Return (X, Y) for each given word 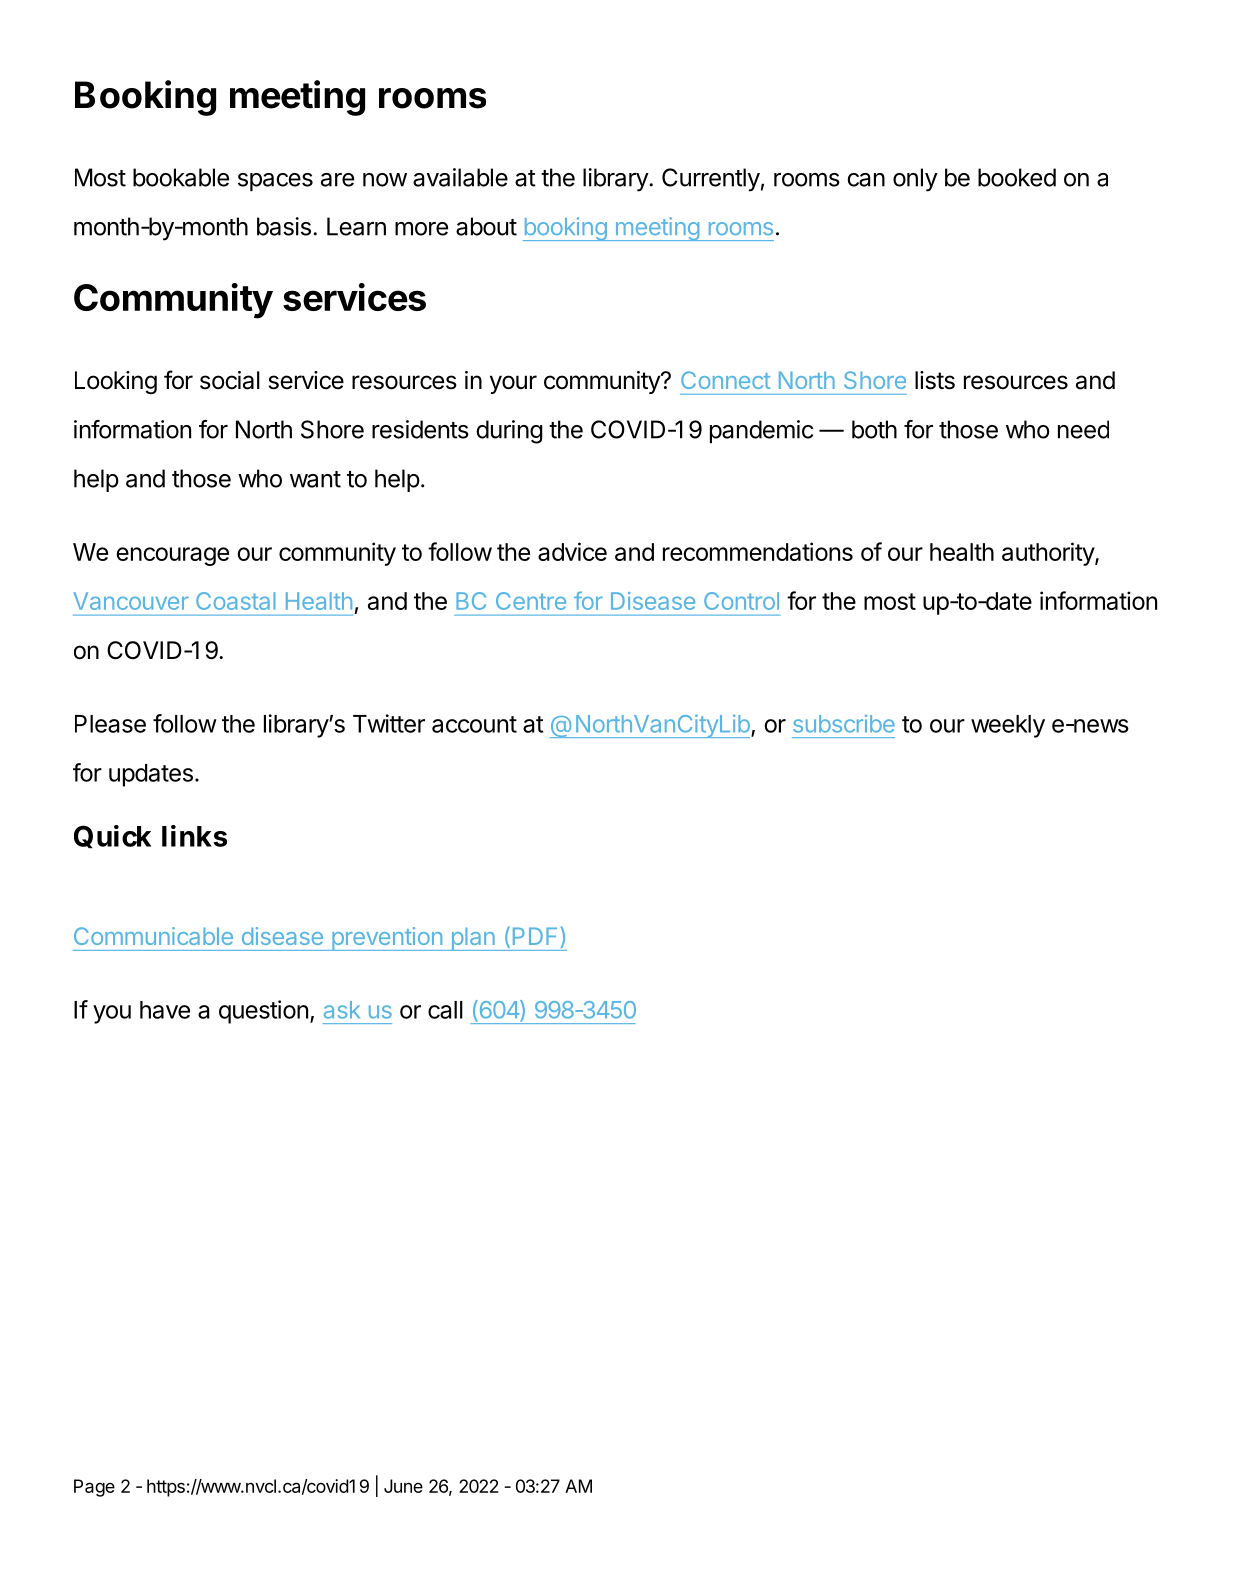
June (403, 1486)
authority (1049, 554)
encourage (172, 556)
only (915, 180)
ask (342, 1010)
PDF (535, 936)
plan (473, 939)
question (263, 1012)
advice (572, 551)
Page (94, 1488)
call (445, 1010)
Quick (112, 837)
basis (284, 226)
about (486, 226)
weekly (1008, 726)
